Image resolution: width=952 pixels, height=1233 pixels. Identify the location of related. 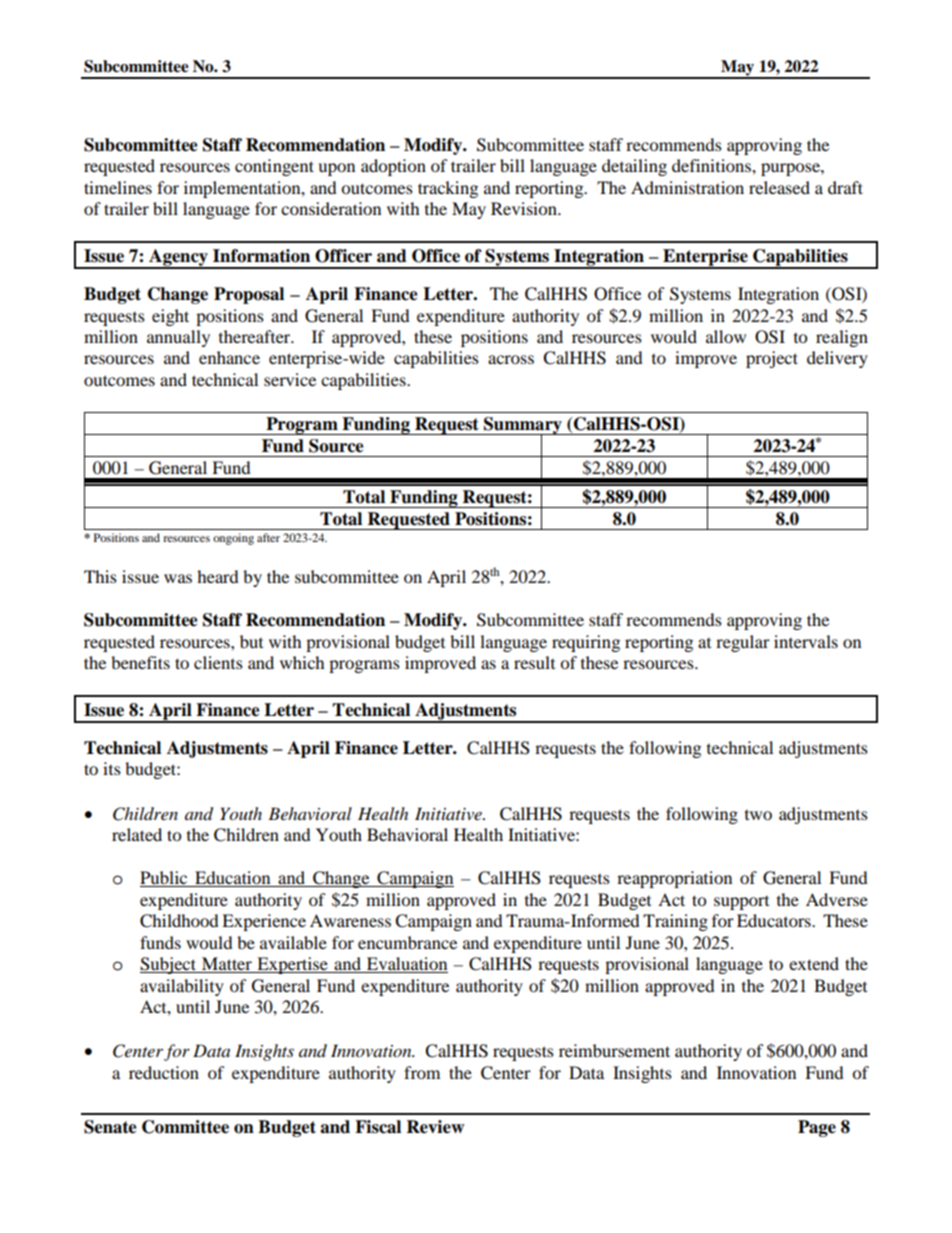
(137, 834).
